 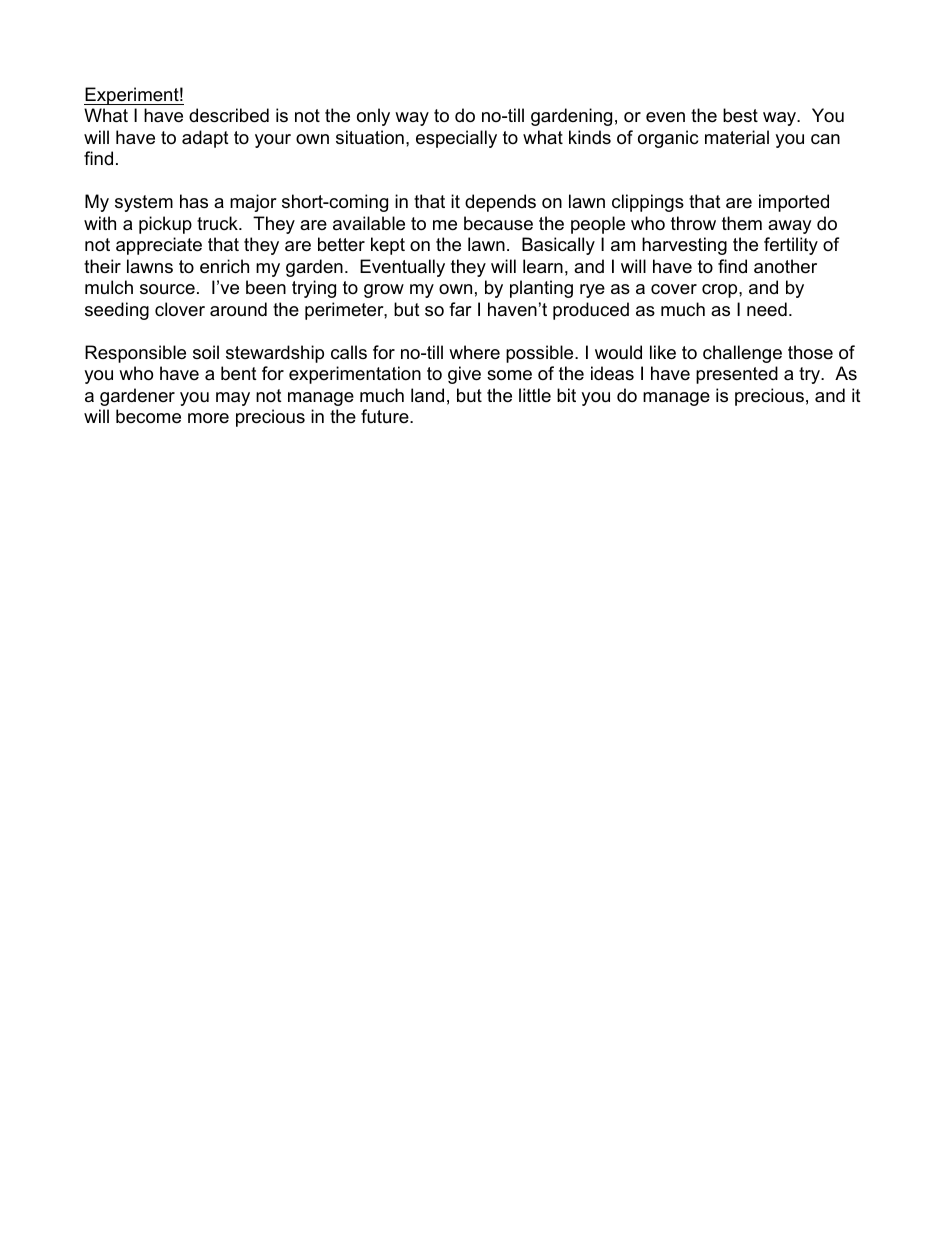 I want to click on source, so click(x=167, y=289).
